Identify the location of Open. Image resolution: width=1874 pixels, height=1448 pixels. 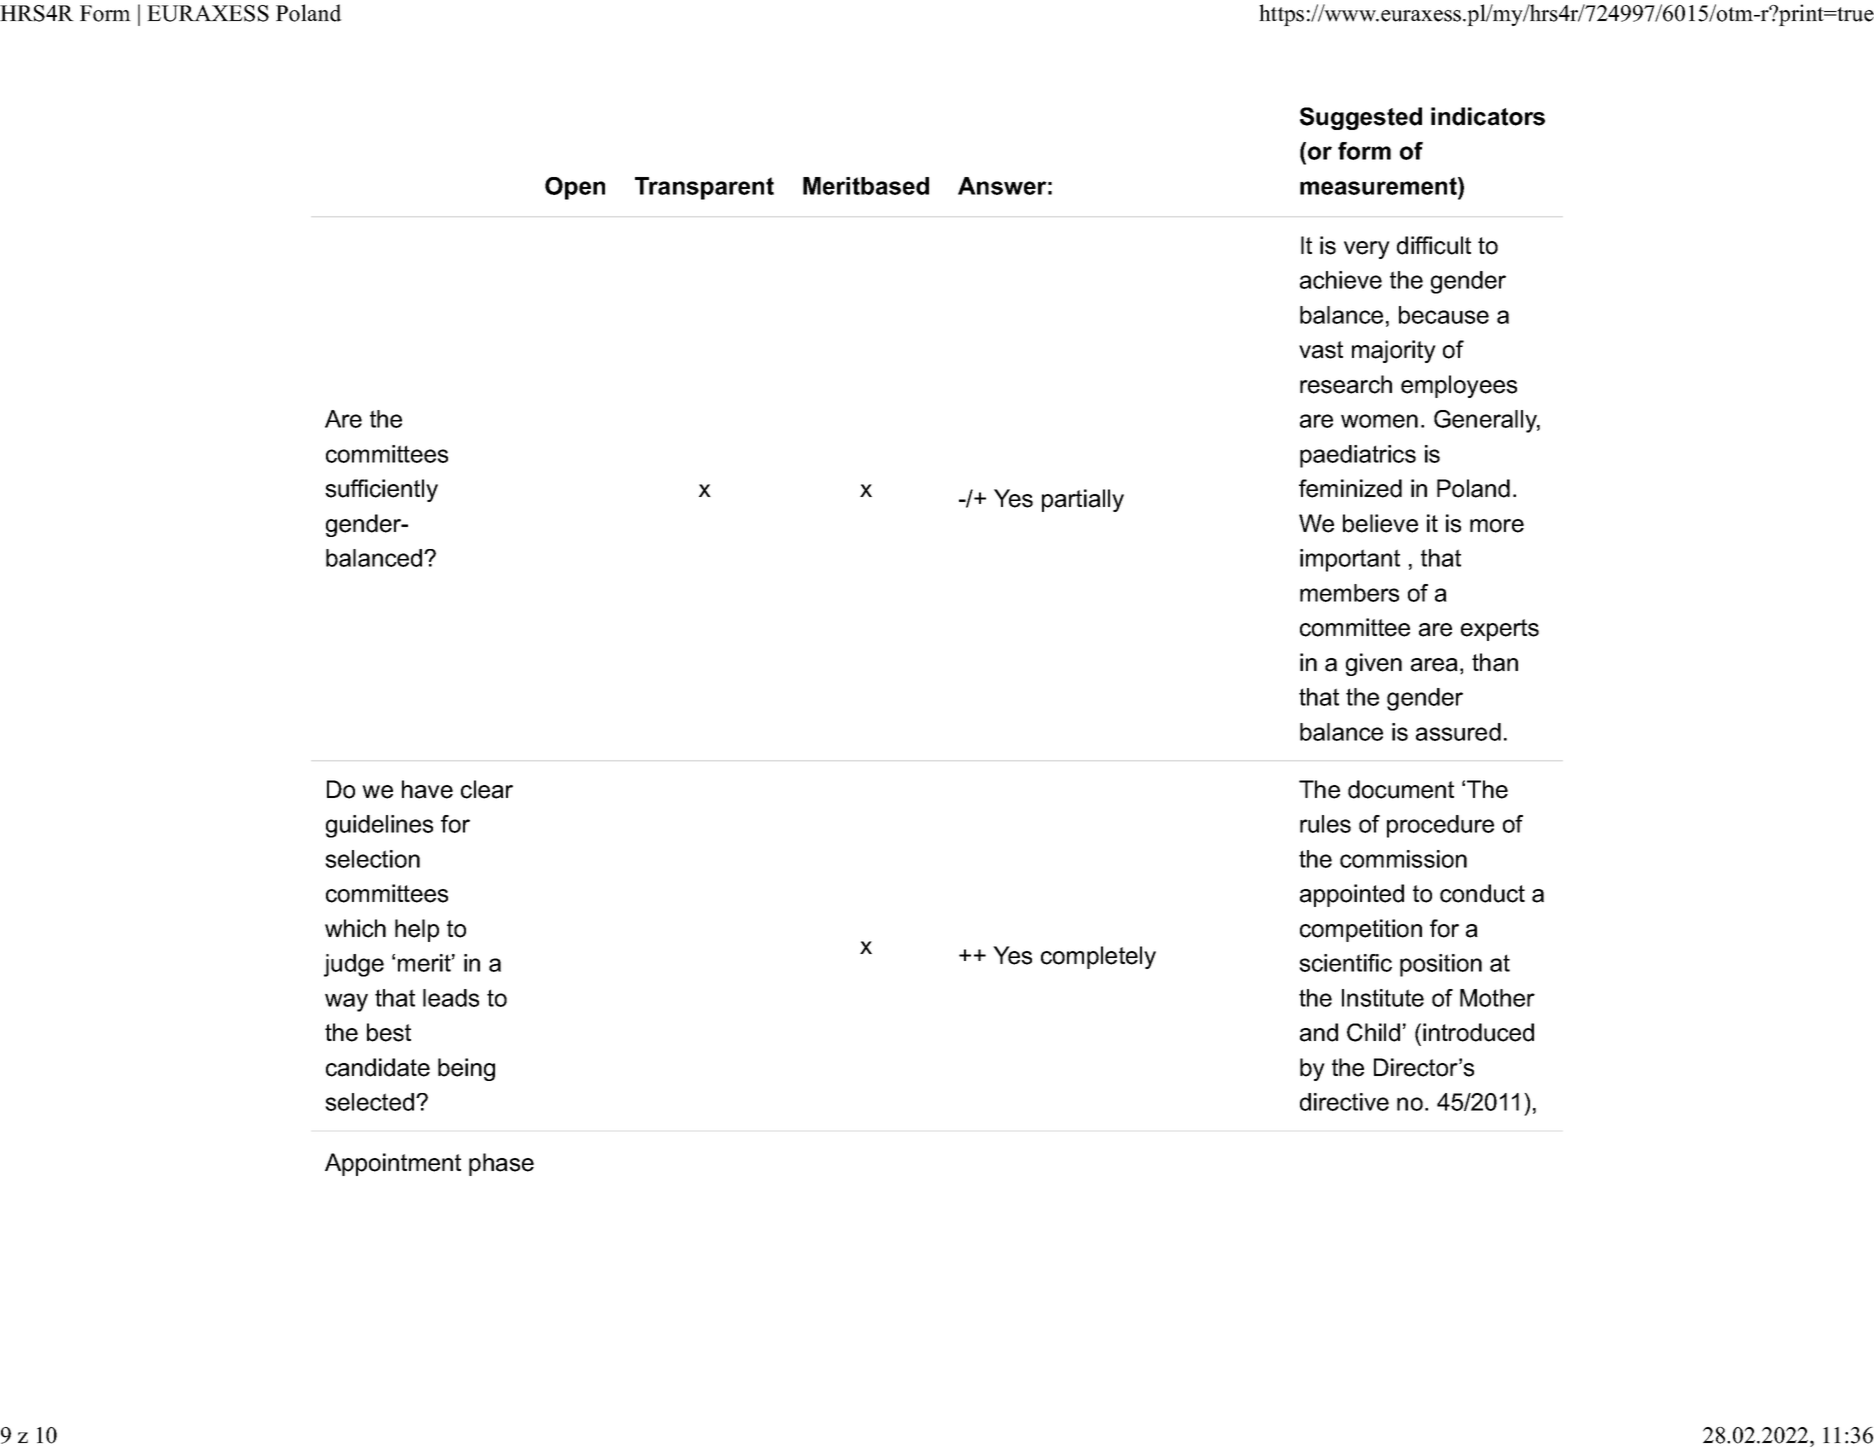
(575, 188).
